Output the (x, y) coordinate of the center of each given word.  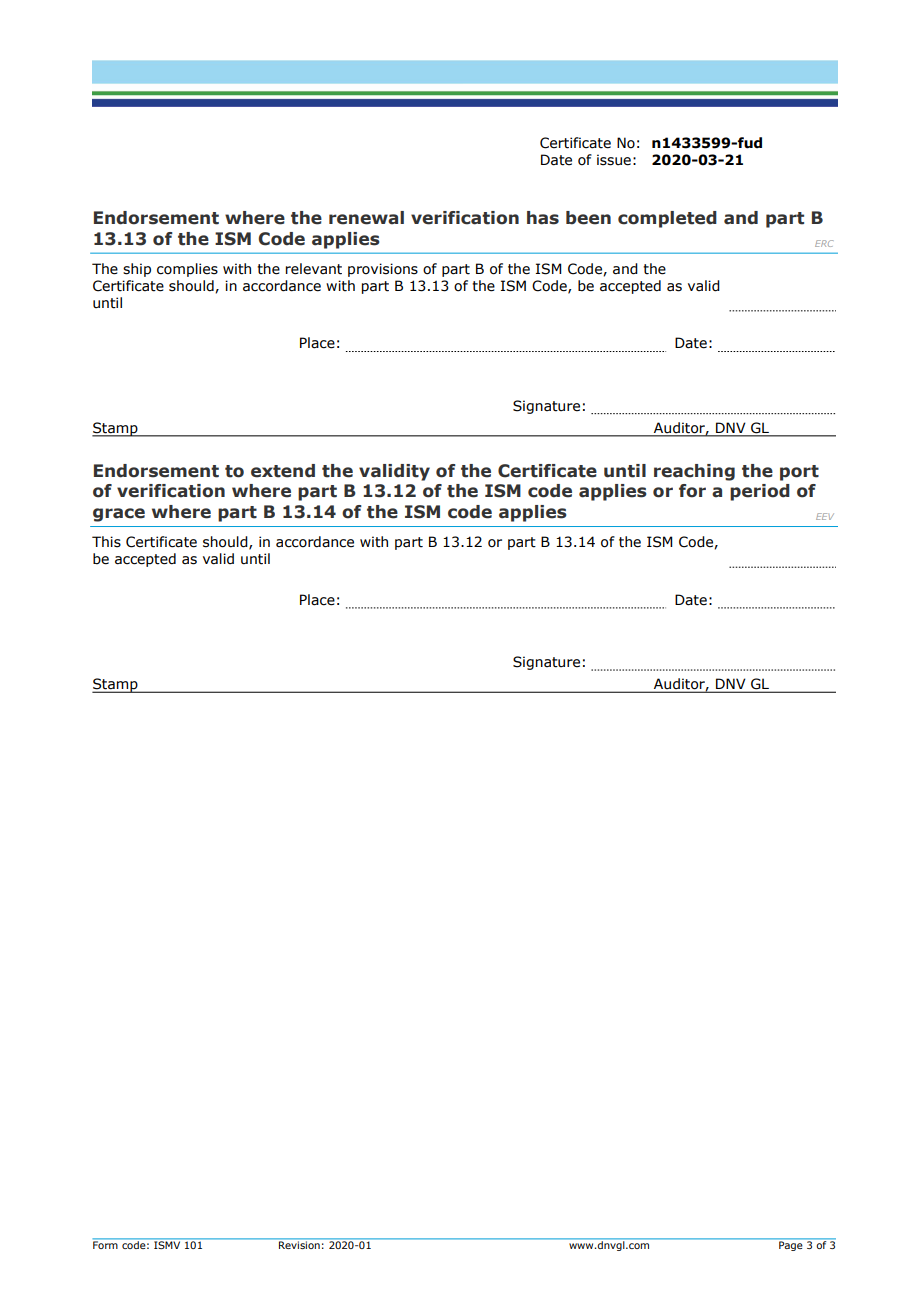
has (543, 218)
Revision (299, 1245)
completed (667, 219)
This (106, 542)
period (760, 492)
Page (790, 1246)
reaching (694, 472)
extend (283, 471)
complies (187, 270)
